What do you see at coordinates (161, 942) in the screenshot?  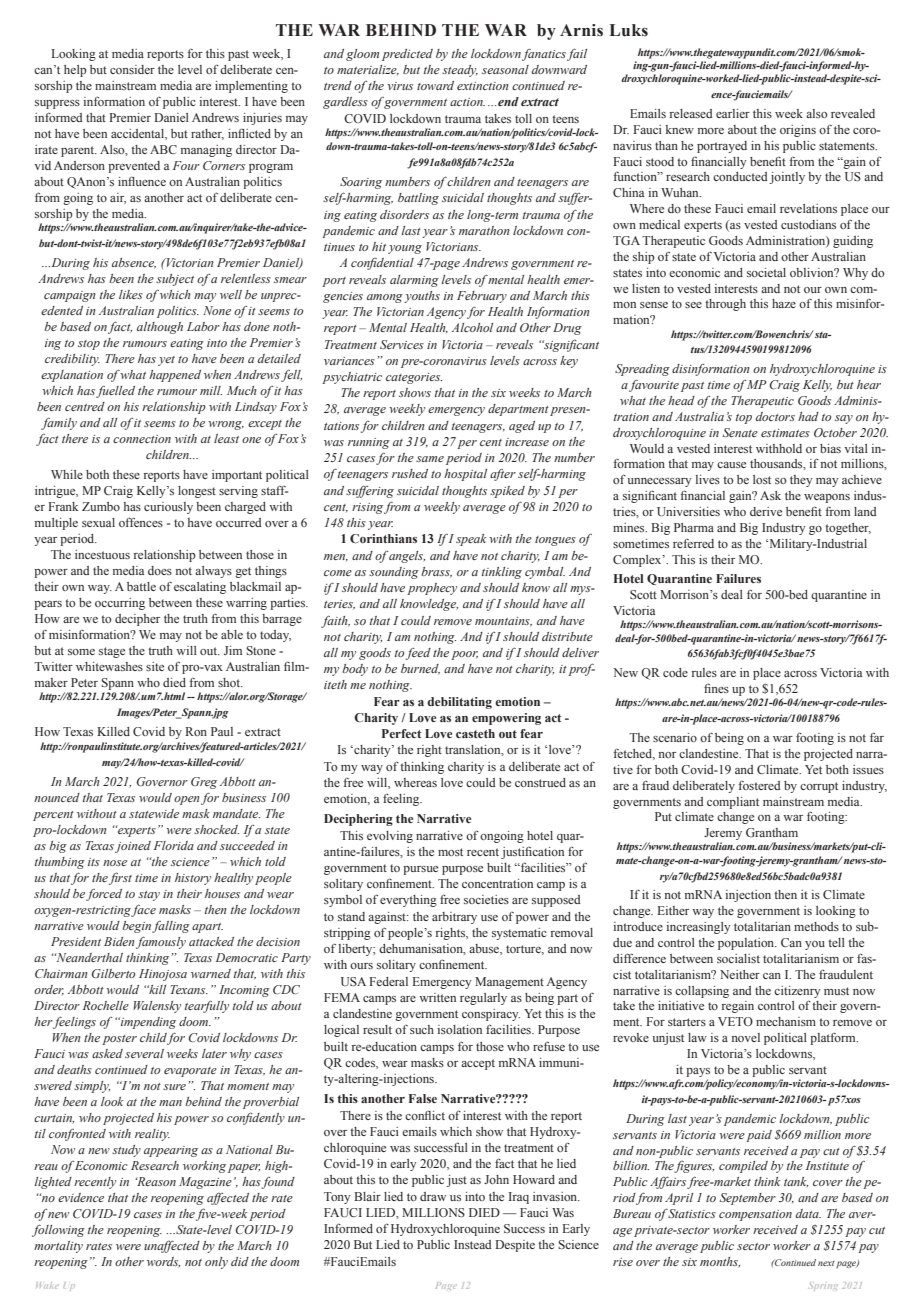 I see `famously` at bounding box center [161, 942].
